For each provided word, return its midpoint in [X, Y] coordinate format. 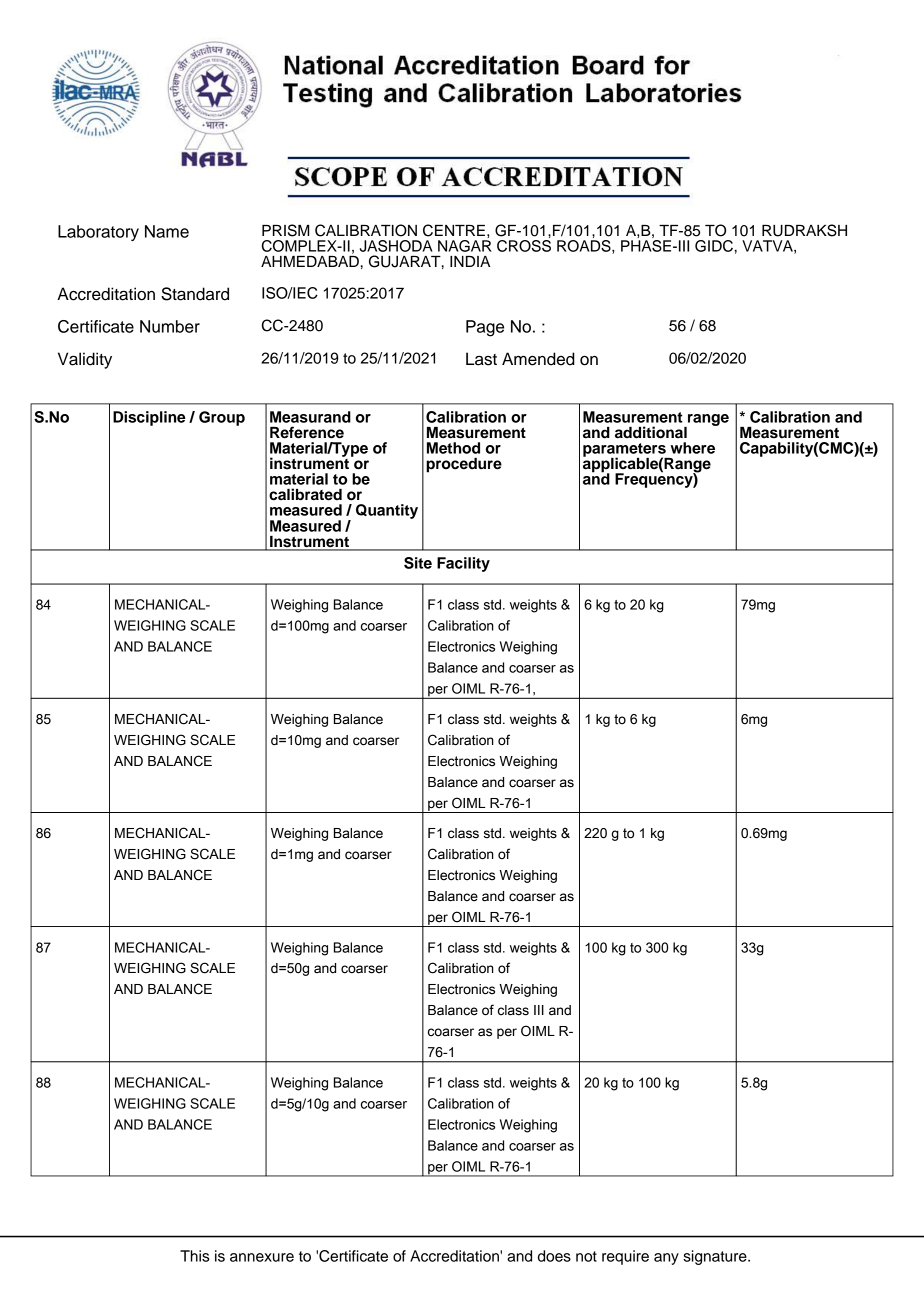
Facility [463, 564]
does [554, 1256]
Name [167, 231]
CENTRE [454, 230]
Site [418, 563]
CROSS [524, 246]
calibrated [305, 494]
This [195, 1256]
